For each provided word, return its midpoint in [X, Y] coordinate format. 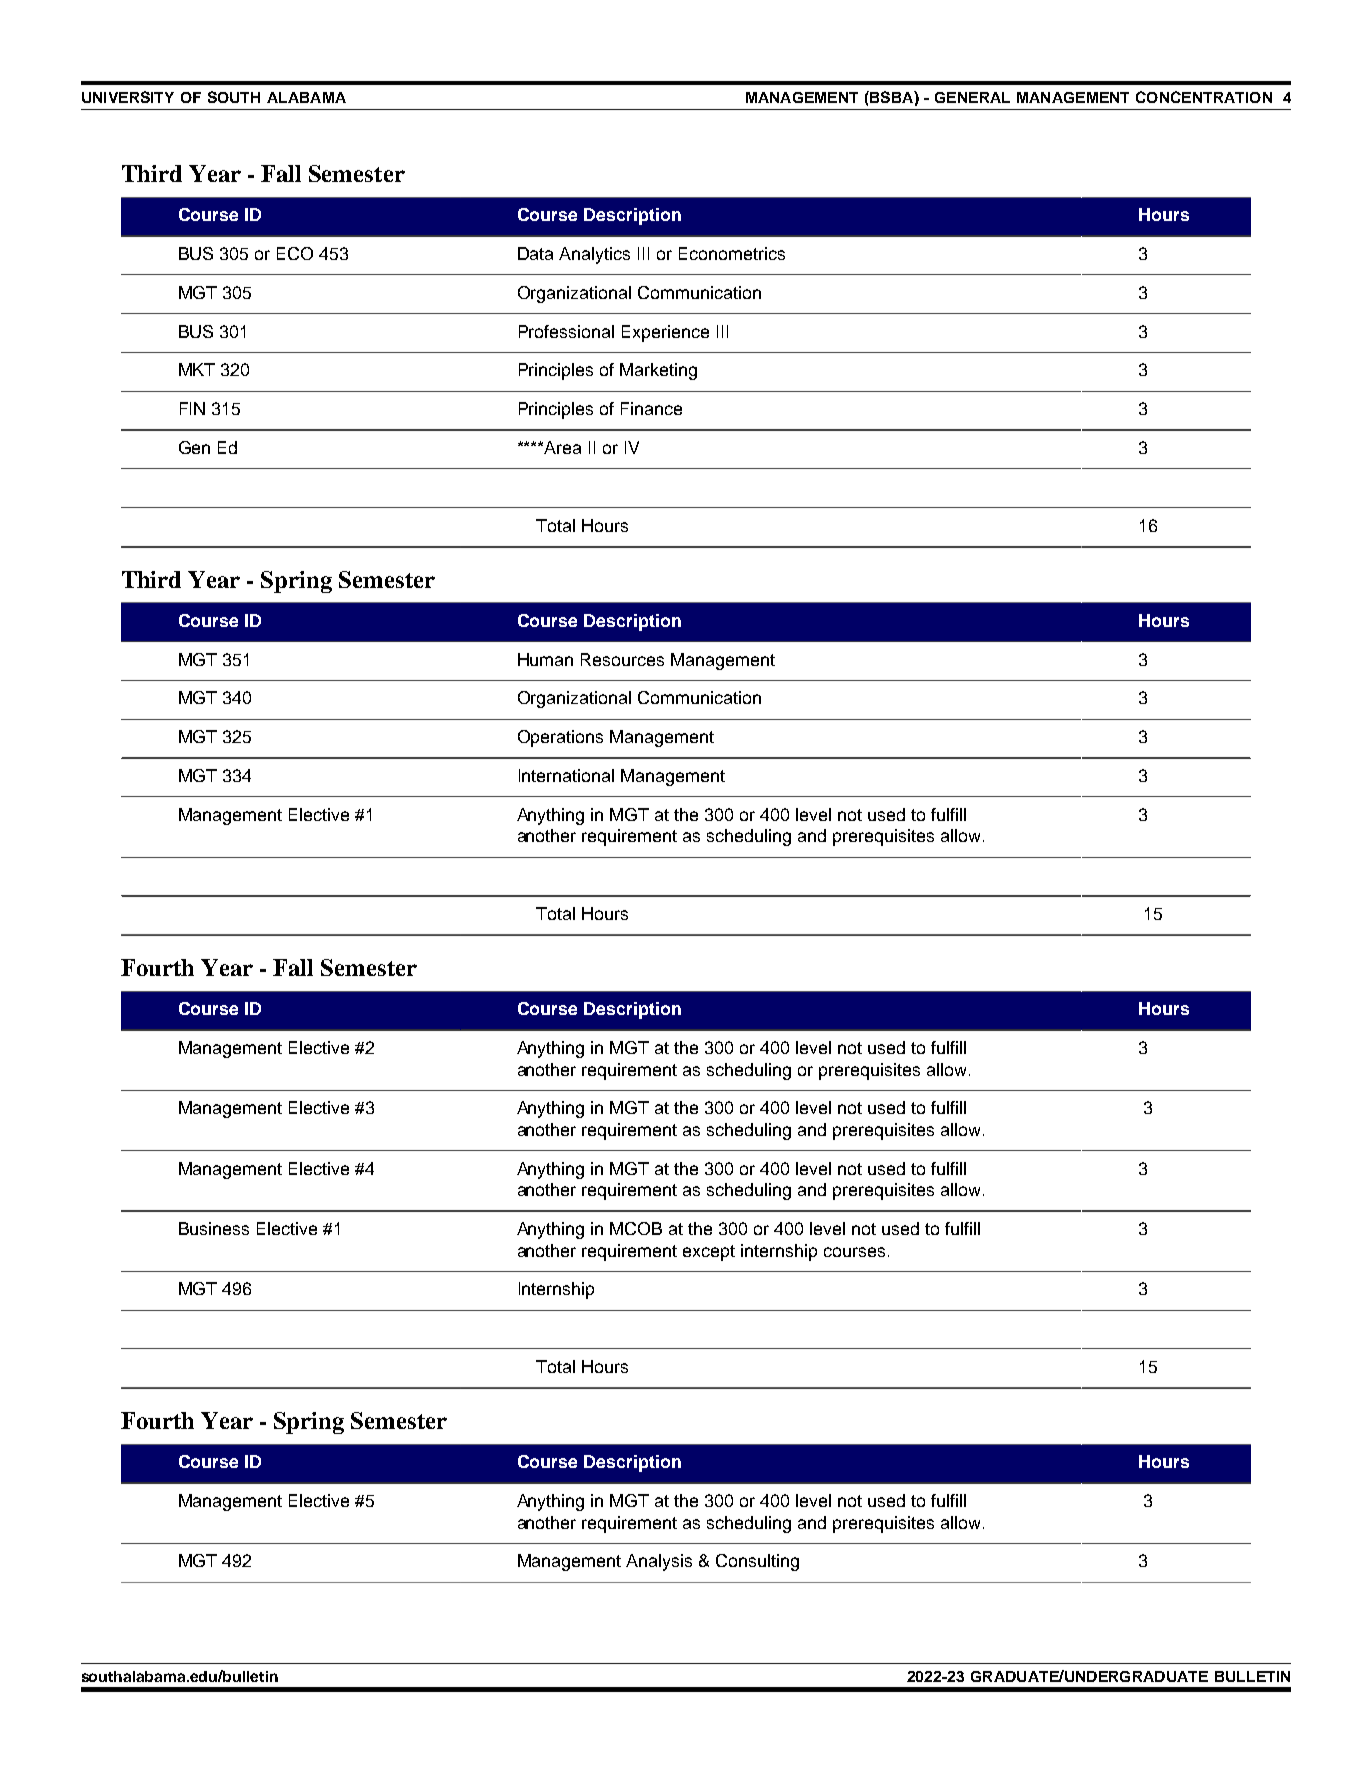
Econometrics [732, 253]
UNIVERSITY [128, 97]
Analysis [659, 1562]
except [709, 1253]
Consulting [757, 1562]
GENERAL [972, 97]
